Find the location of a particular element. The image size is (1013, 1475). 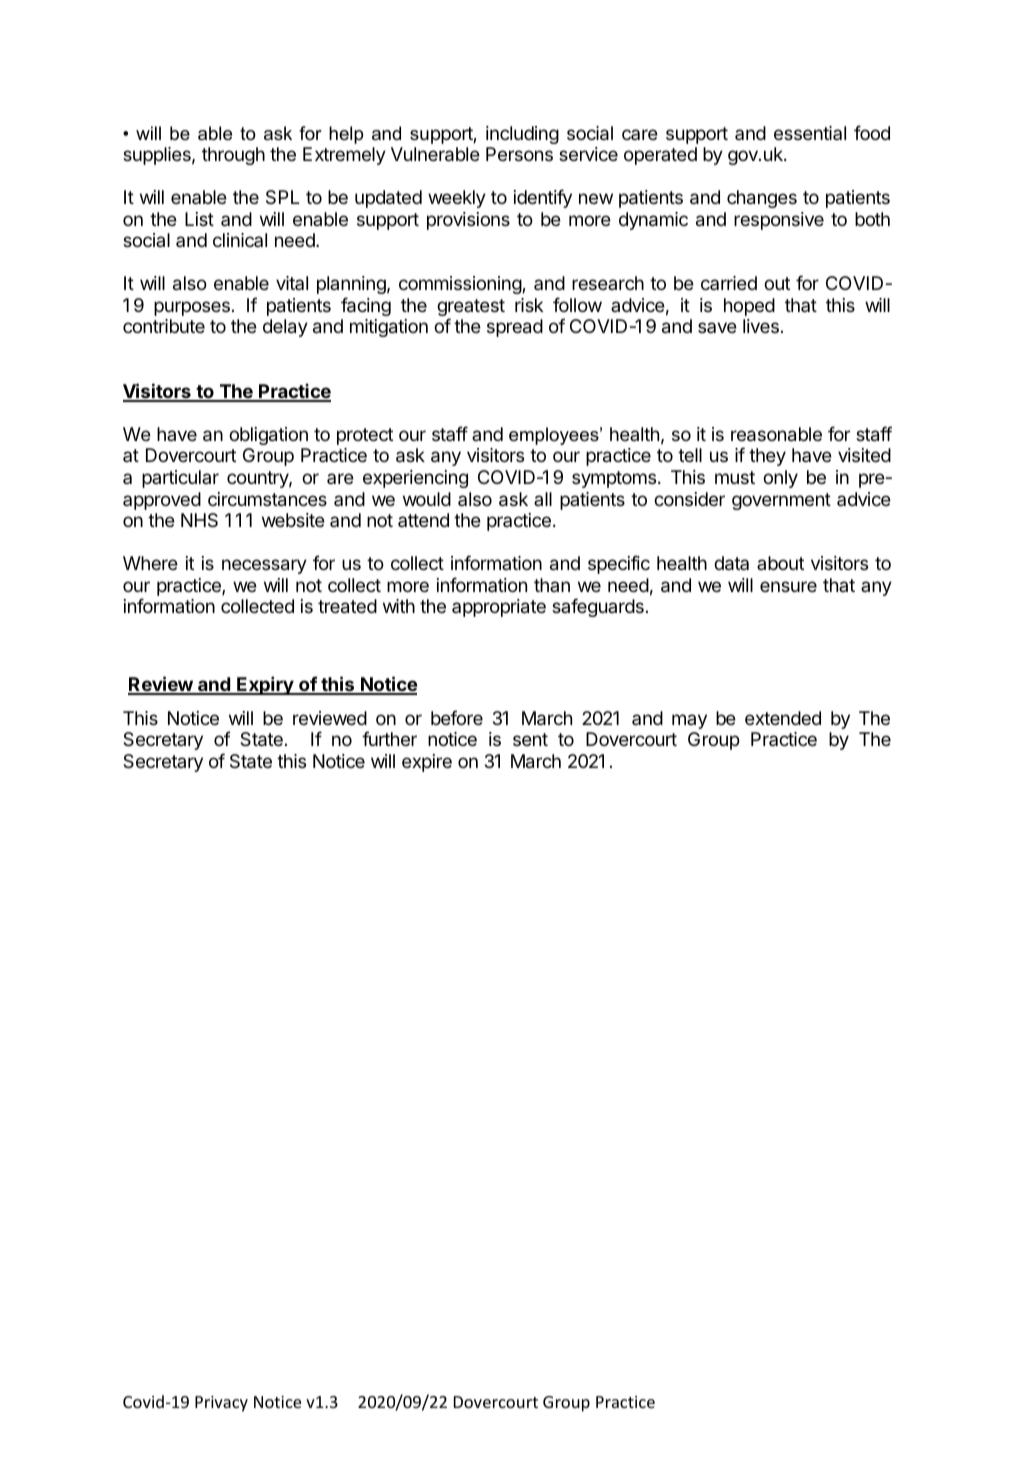

necessary is located at coordinates (264, 566).
